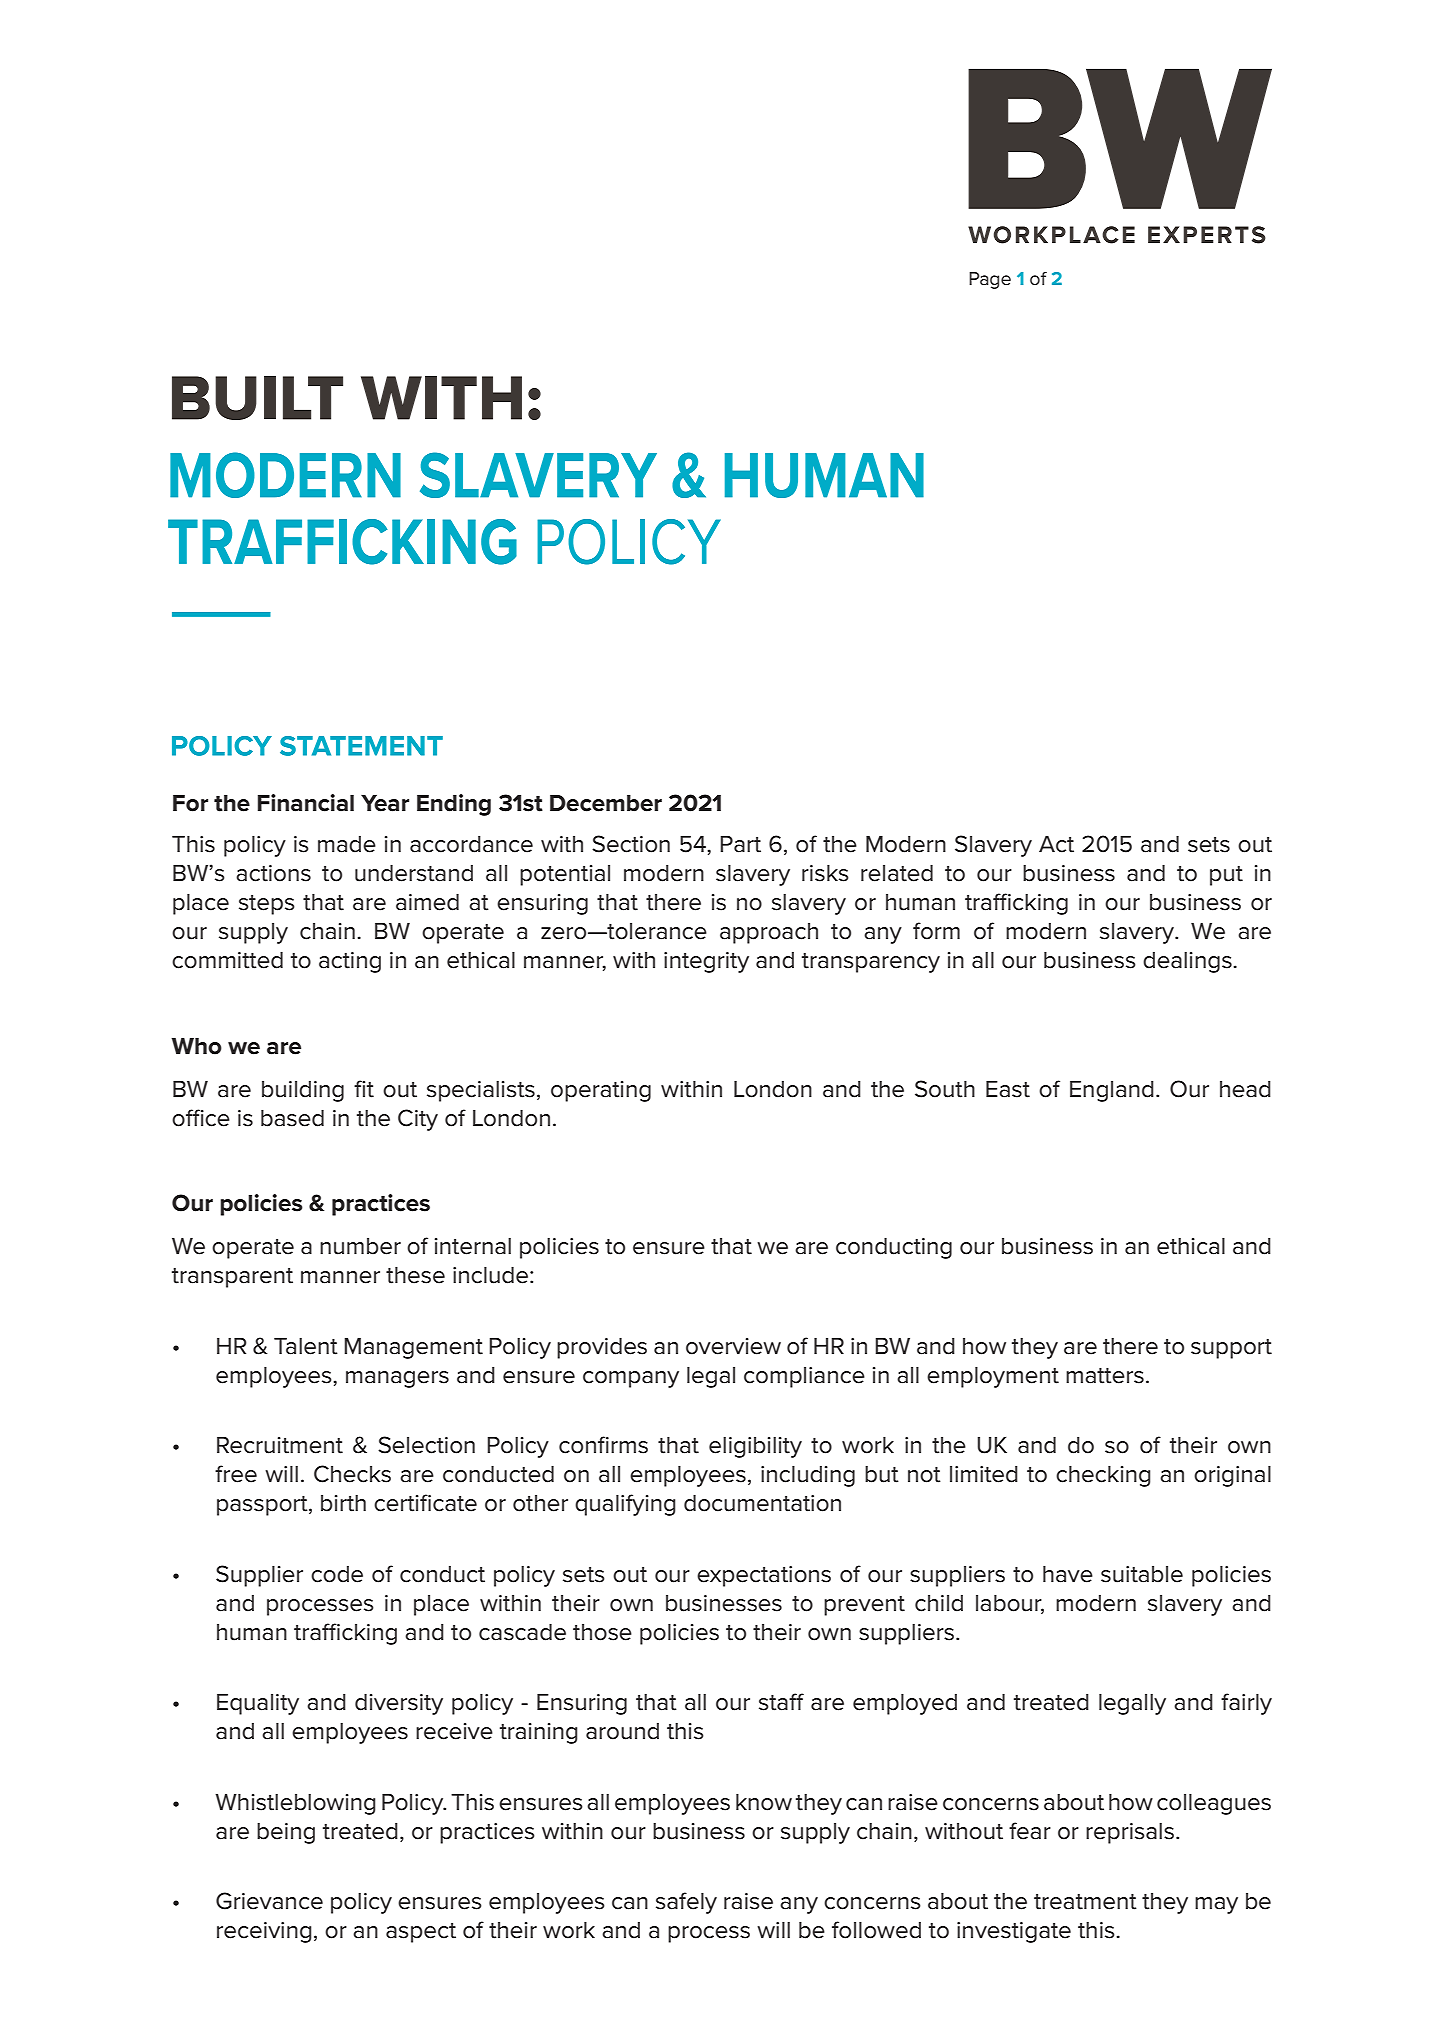 Image resolution: width=1444 pixels, height=2042 pixels. What do you see at coordinates (306, 803) in the screenshot?
I see `Financial` at bounding box center [306, 803].
